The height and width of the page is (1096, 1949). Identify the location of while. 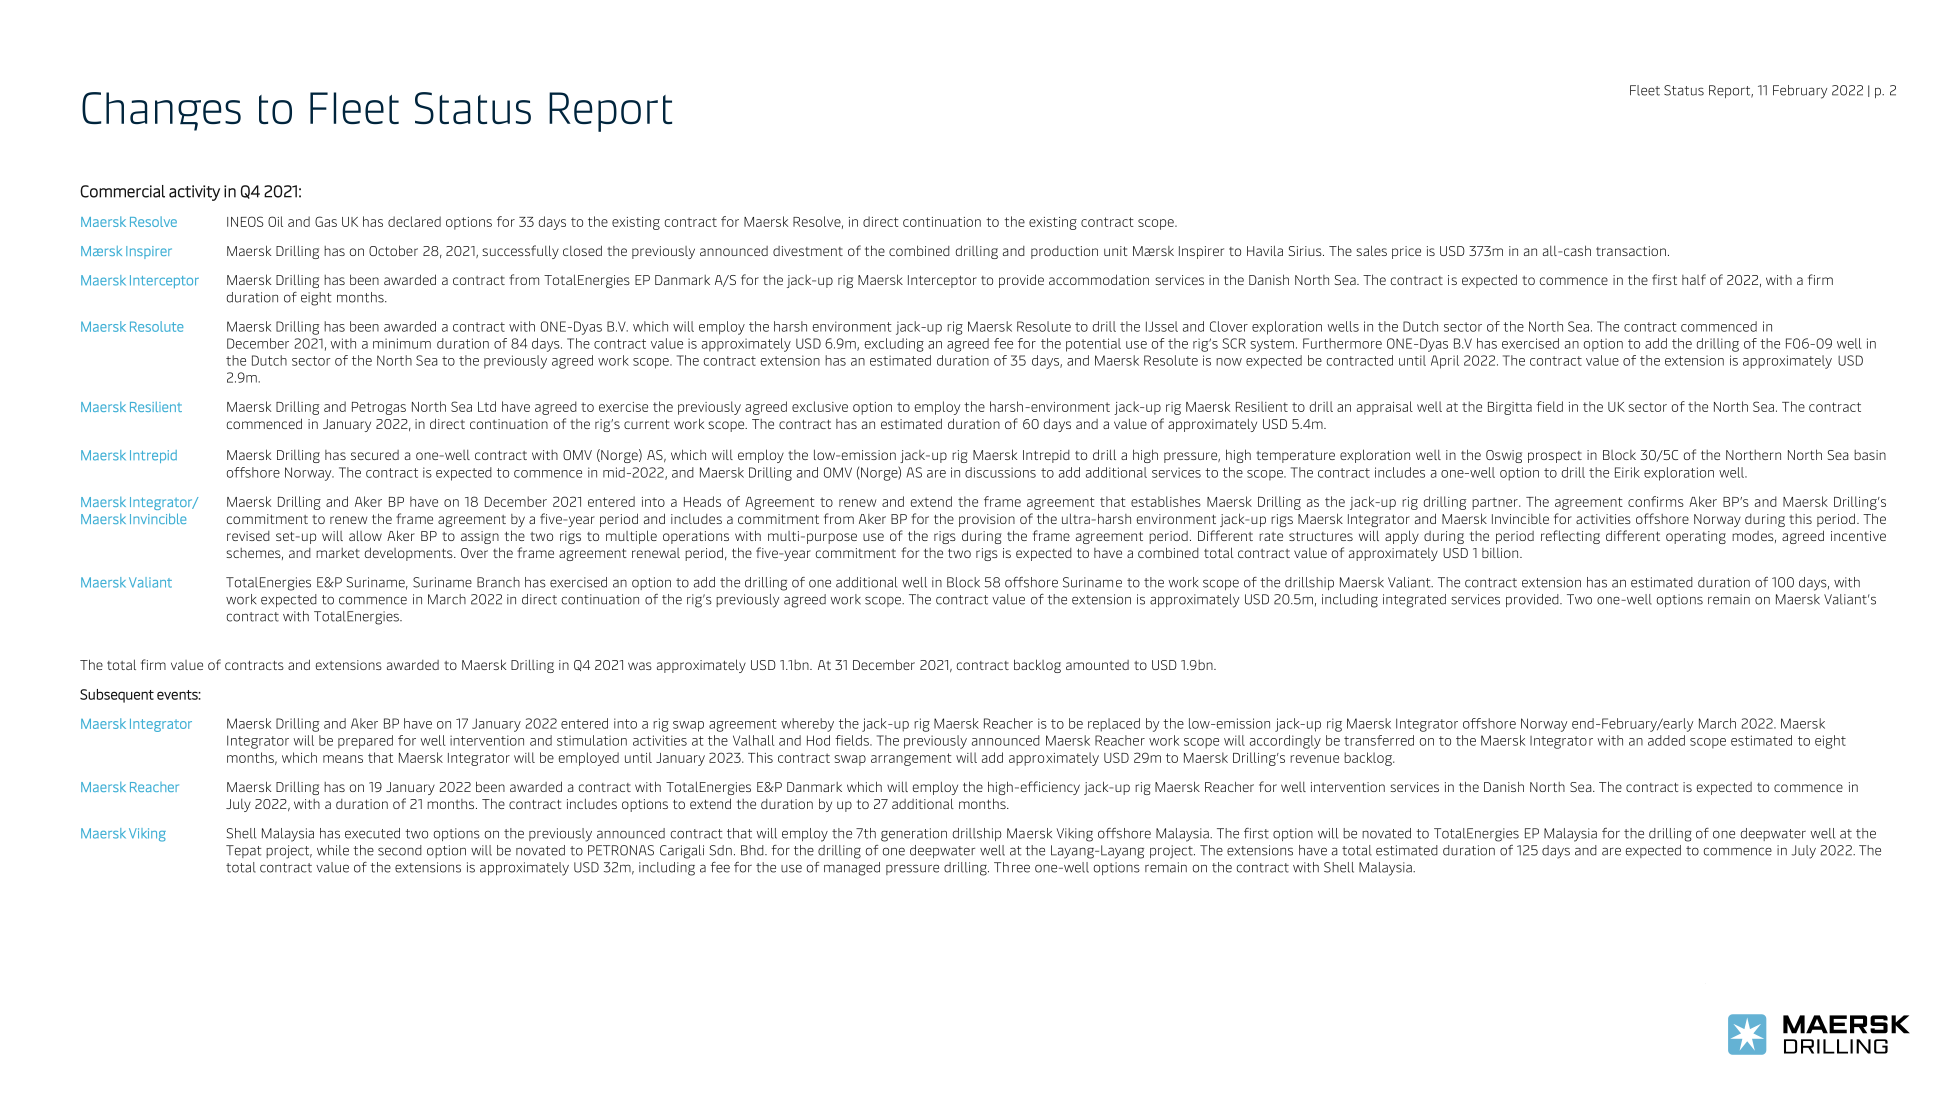
(333, 850).
